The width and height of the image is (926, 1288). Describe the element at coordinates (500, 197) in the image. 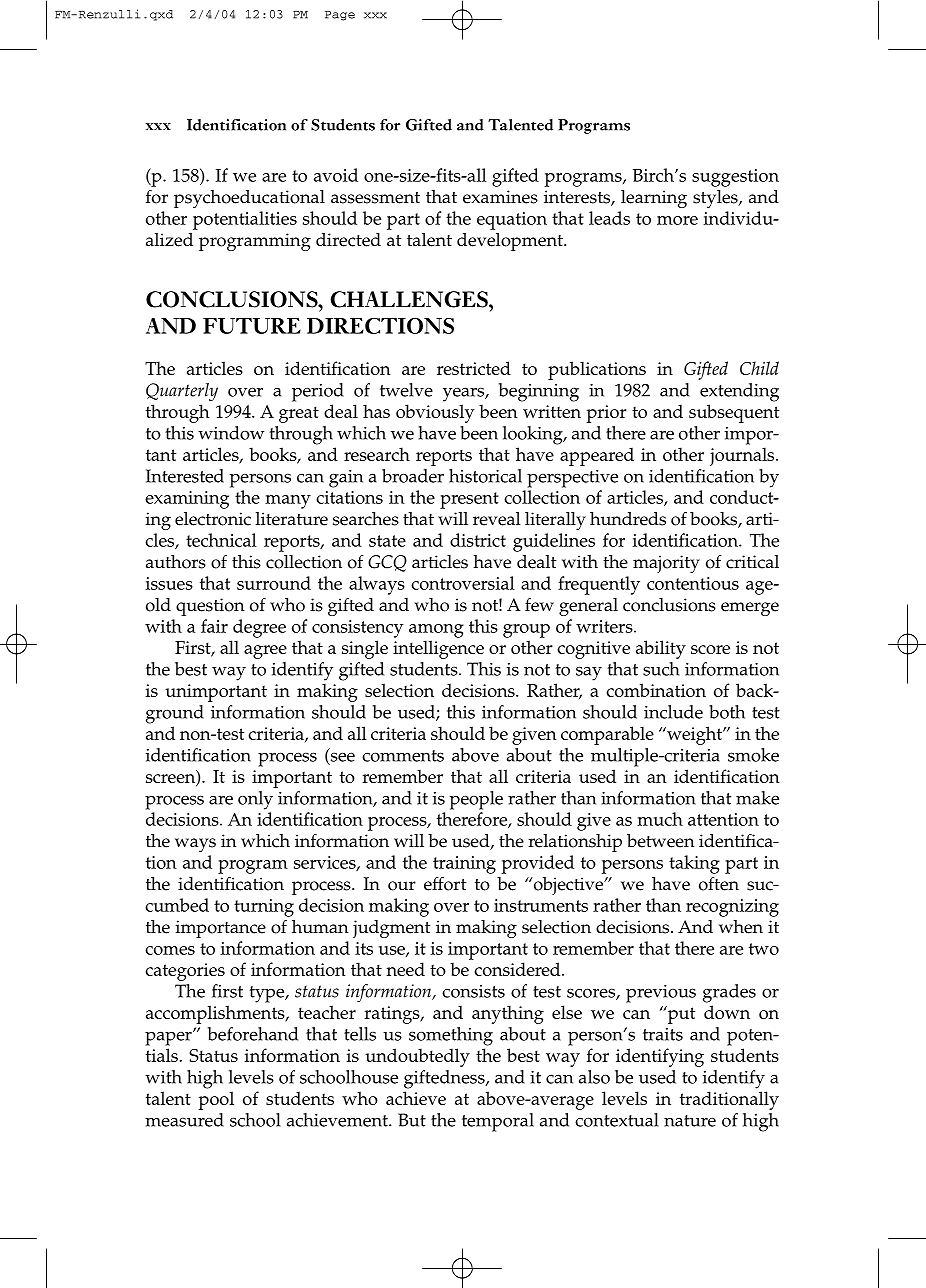

I see `examines` at that location.
